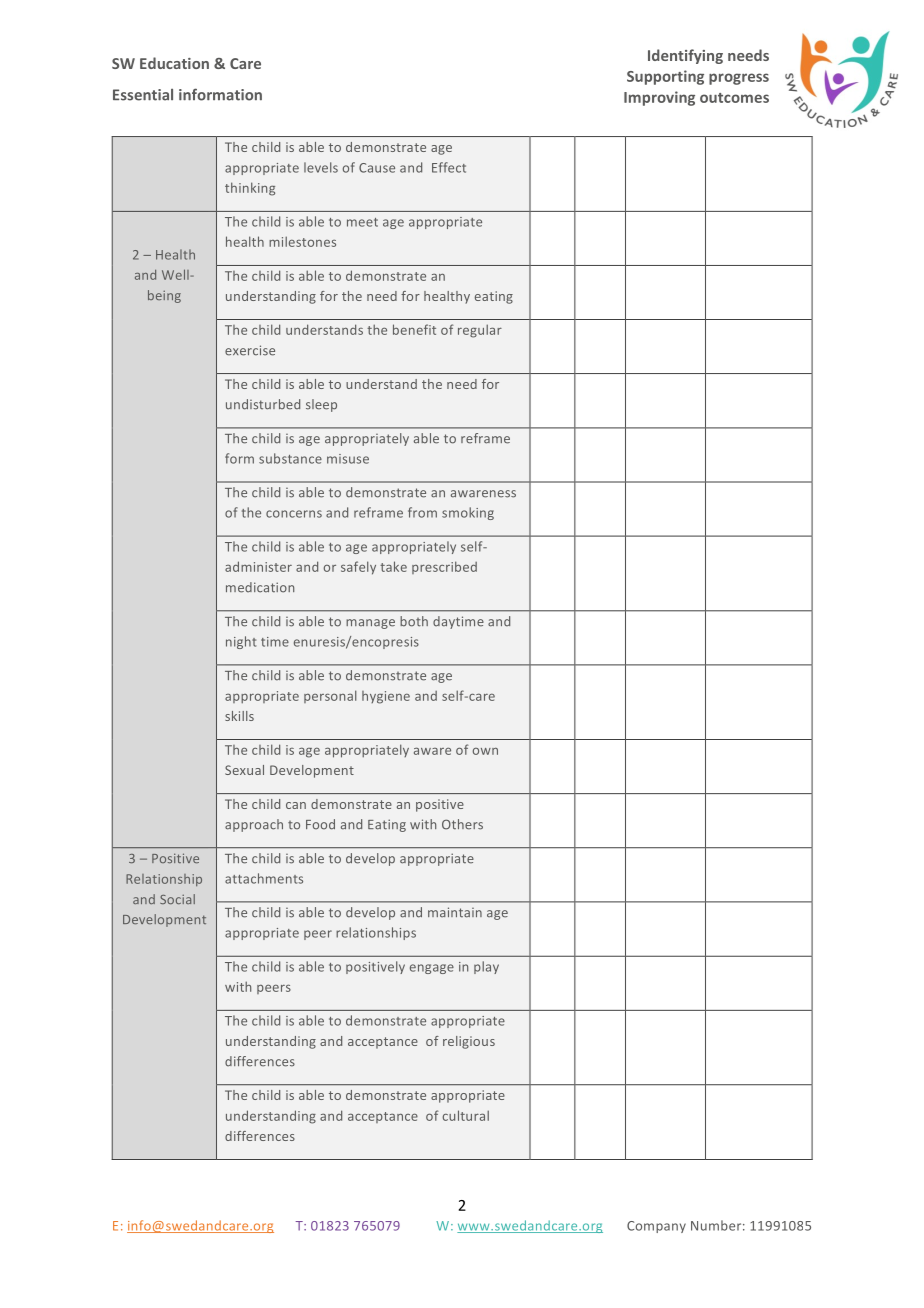 The height and width of the page is (1308, 924). I want to click on religious, so click(469, 1042).
